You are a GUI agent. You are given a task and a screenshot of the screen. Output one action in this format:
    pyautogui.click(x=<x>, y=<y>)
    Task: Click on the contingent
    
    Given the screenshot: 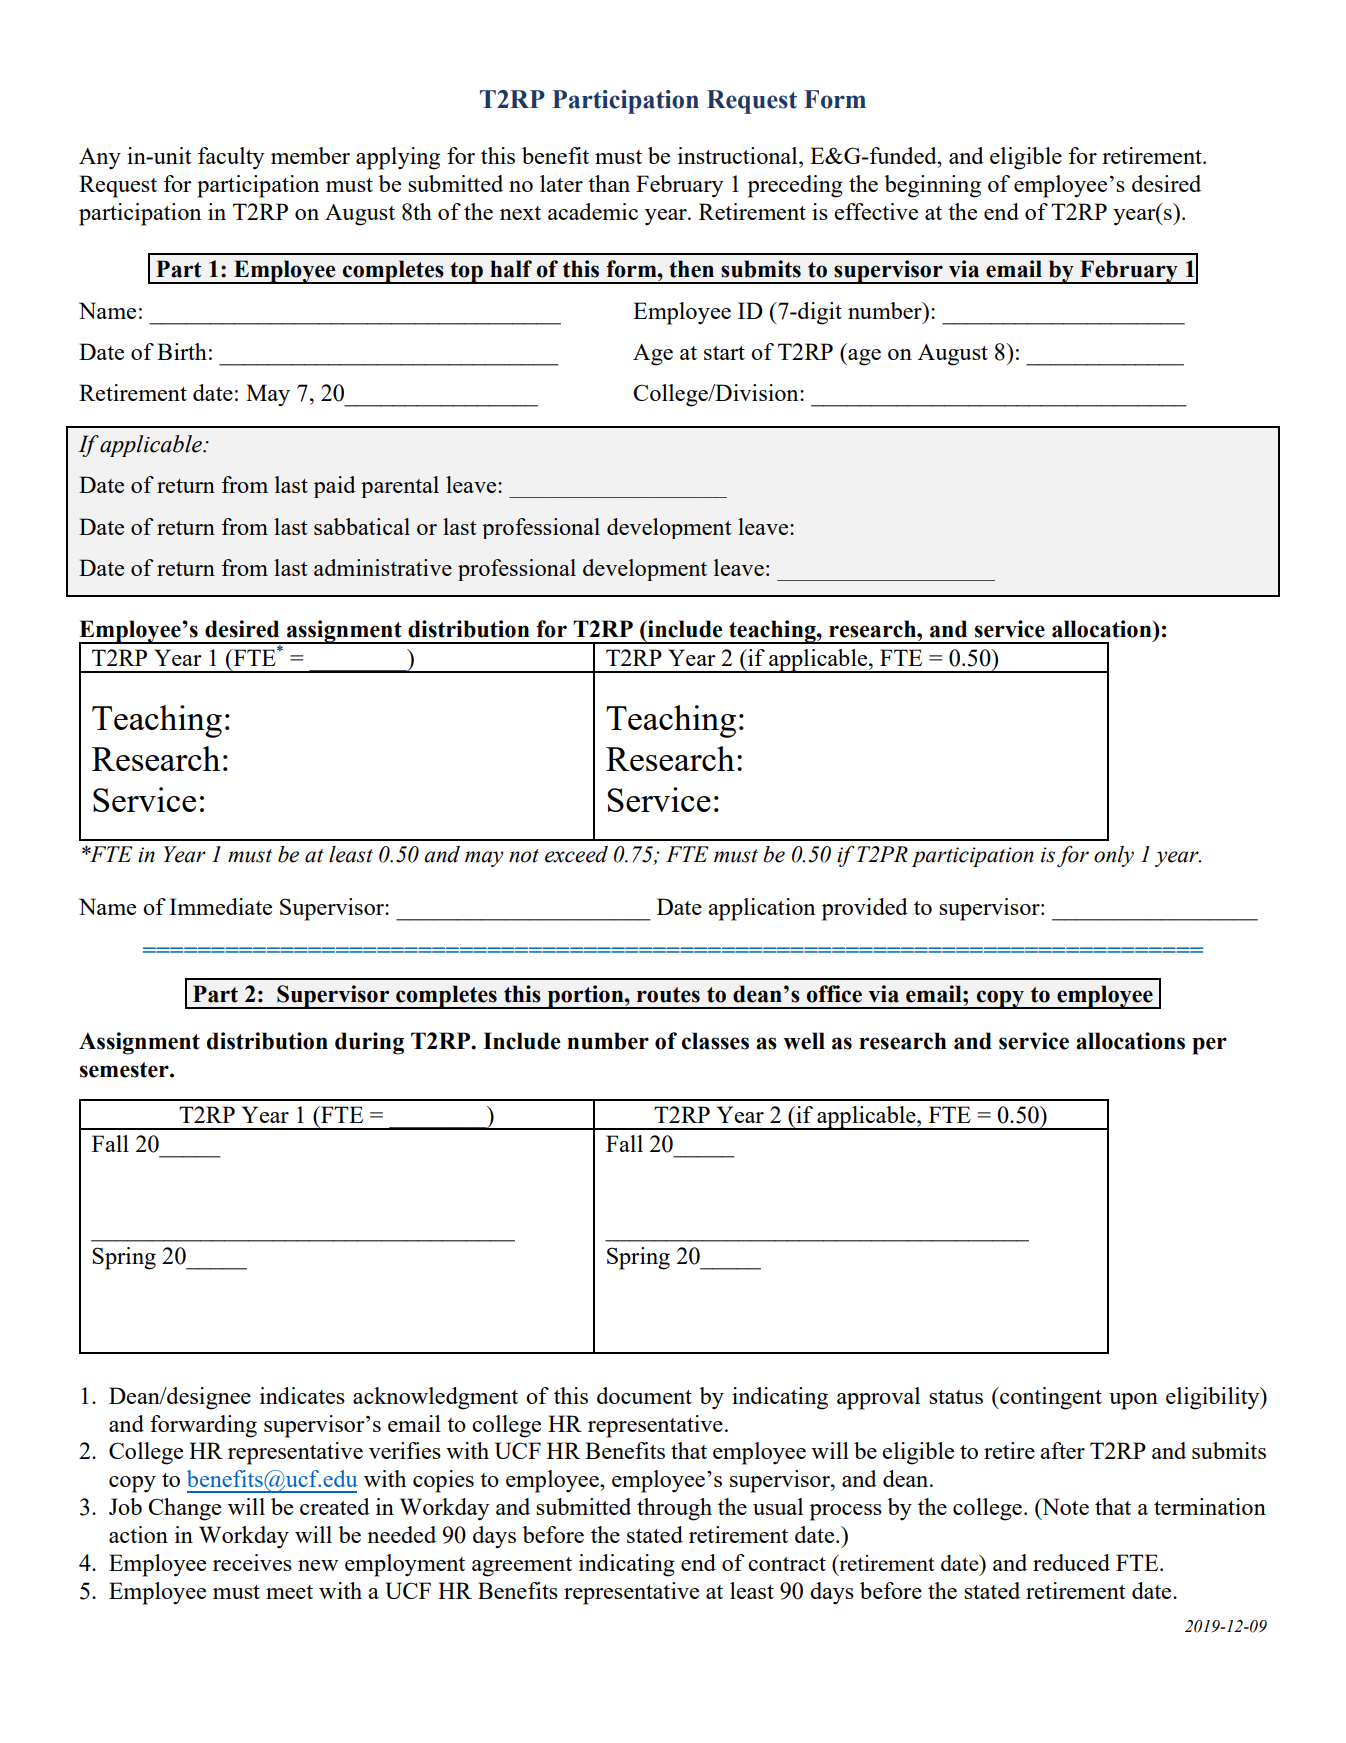 What is the action you would take?
    pyautogui.click(x=1050, y=1398)
